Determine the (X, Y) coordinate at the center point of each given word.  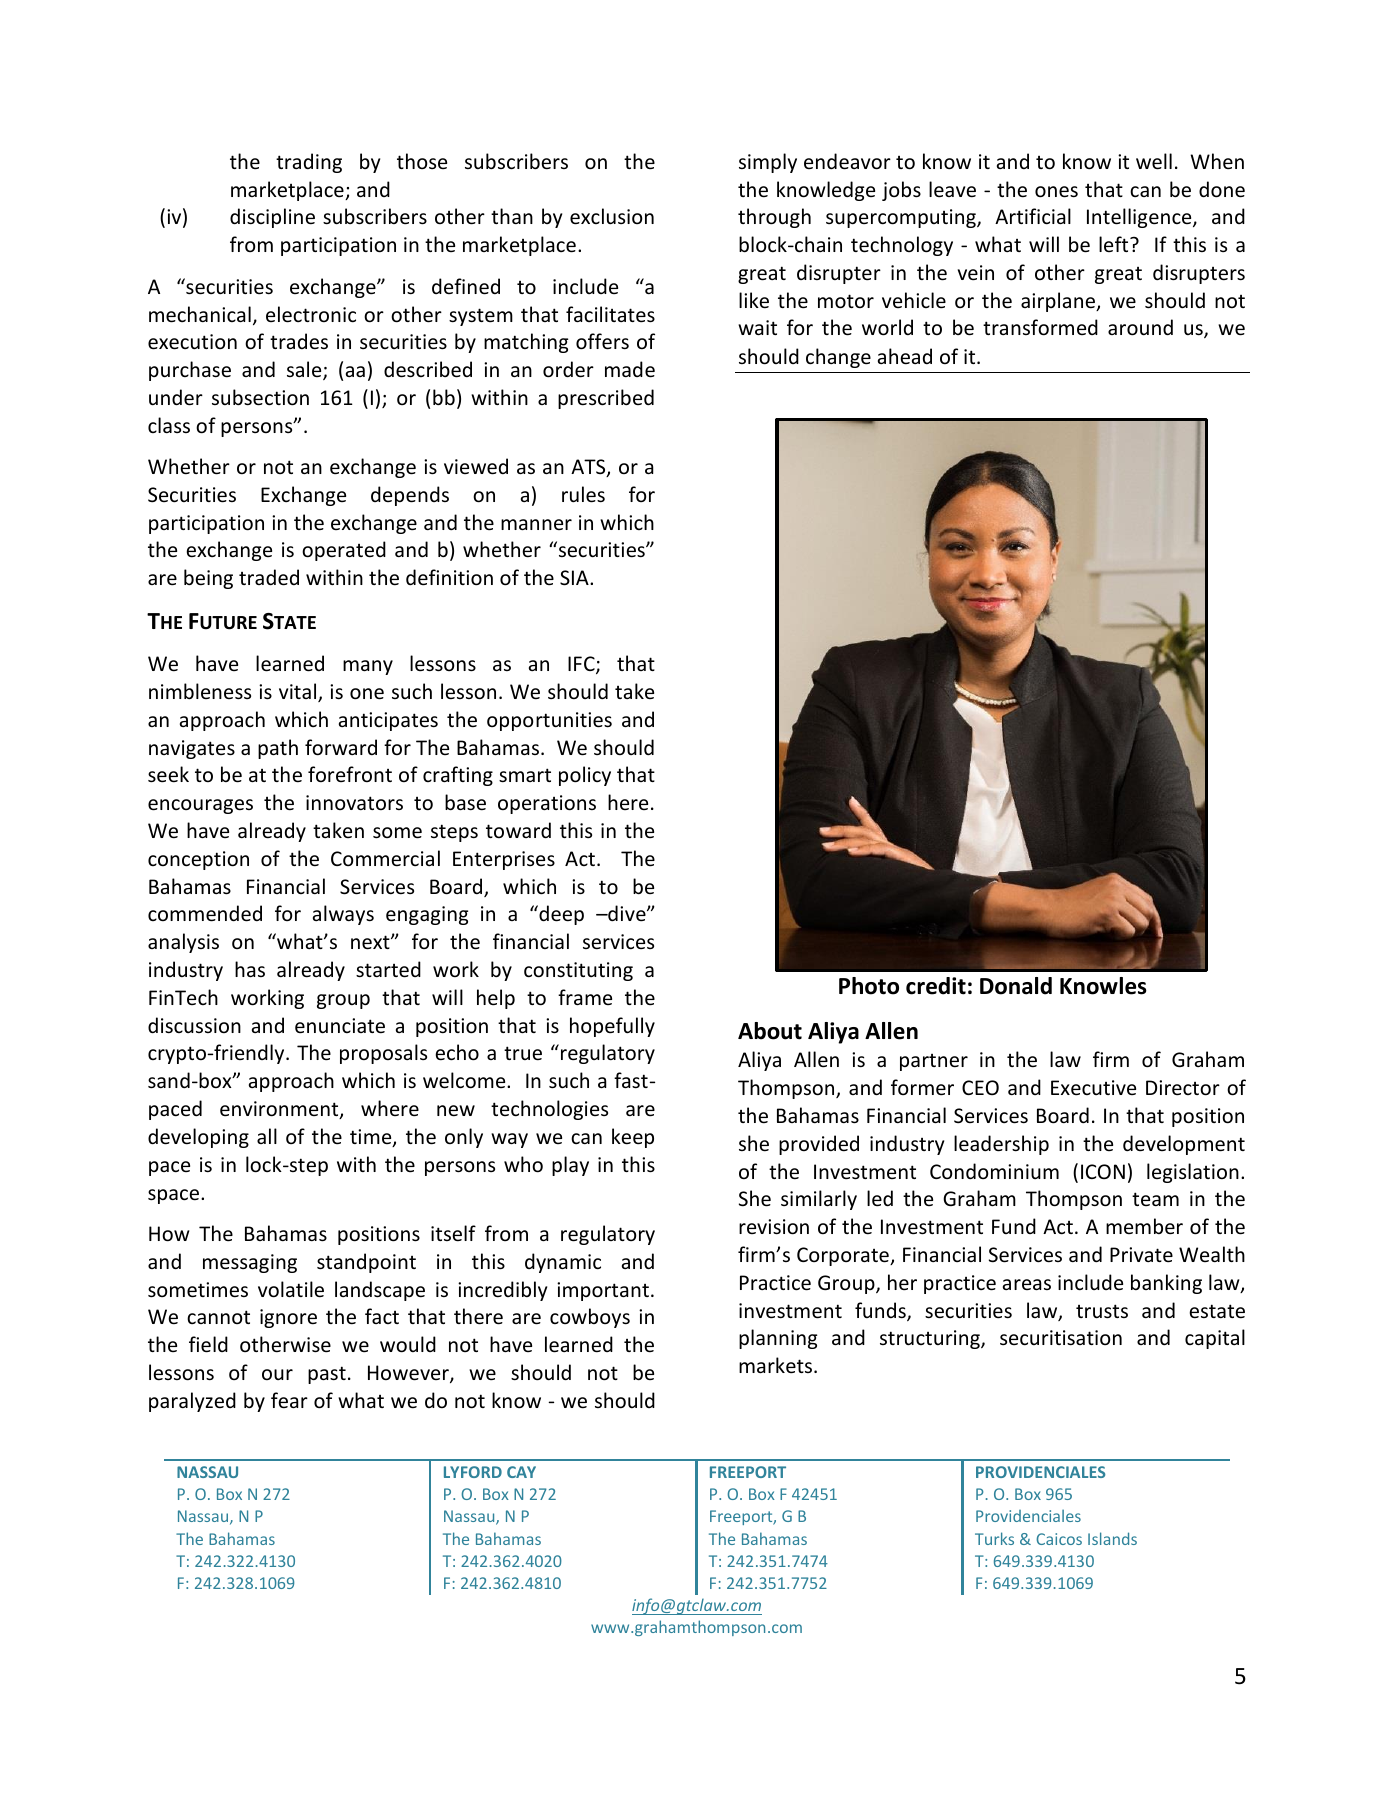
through (774, 218)
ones (1056, 192)
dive (627, 913)
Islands (1112, 1538)
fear (289, 1400)
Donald (1016, 986)
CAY (521, 1472)
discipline (272, 218)
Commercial (385, 858)
